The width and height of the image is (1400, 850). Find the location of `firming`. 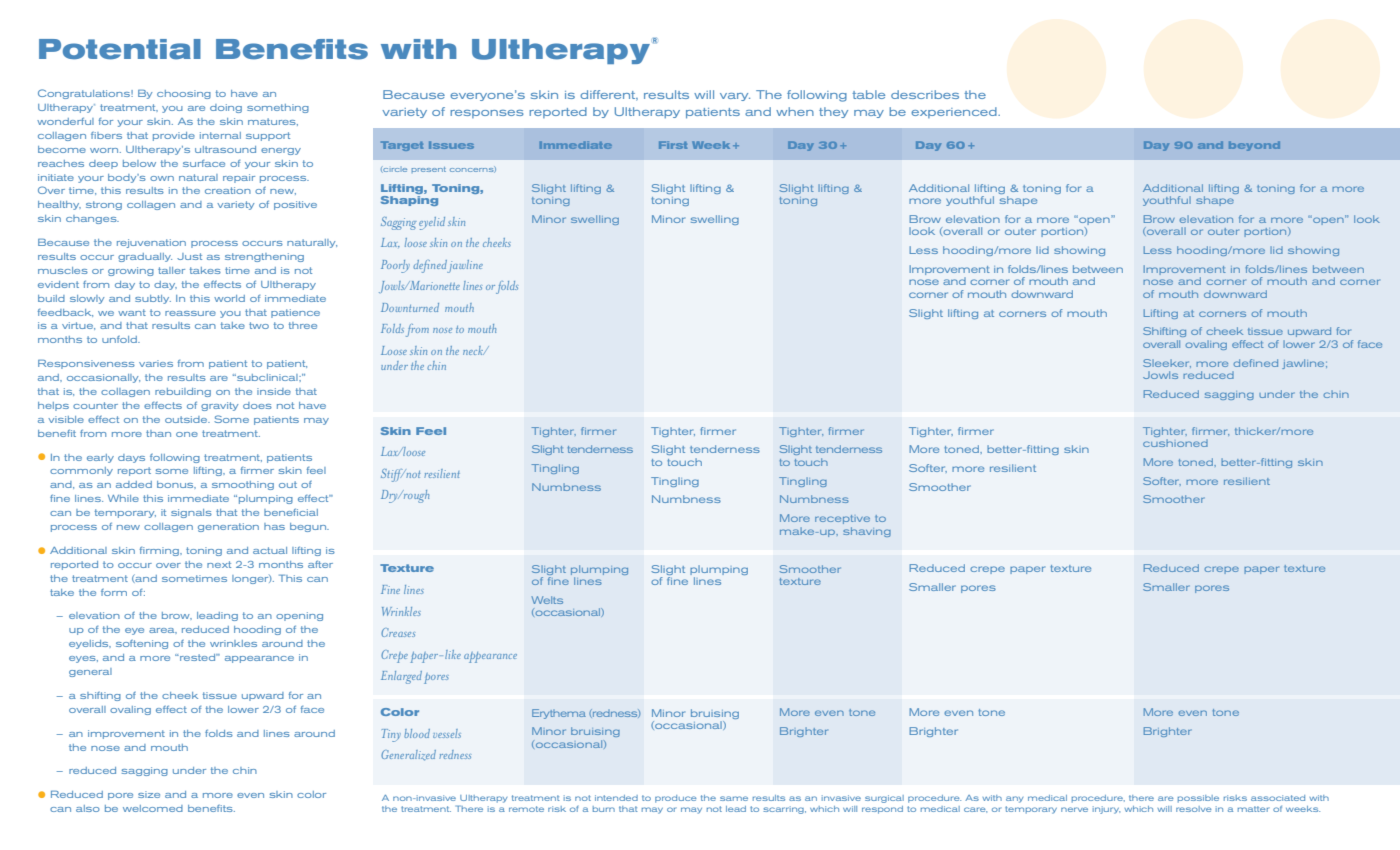

firming is located at coordinates (160, 551).
